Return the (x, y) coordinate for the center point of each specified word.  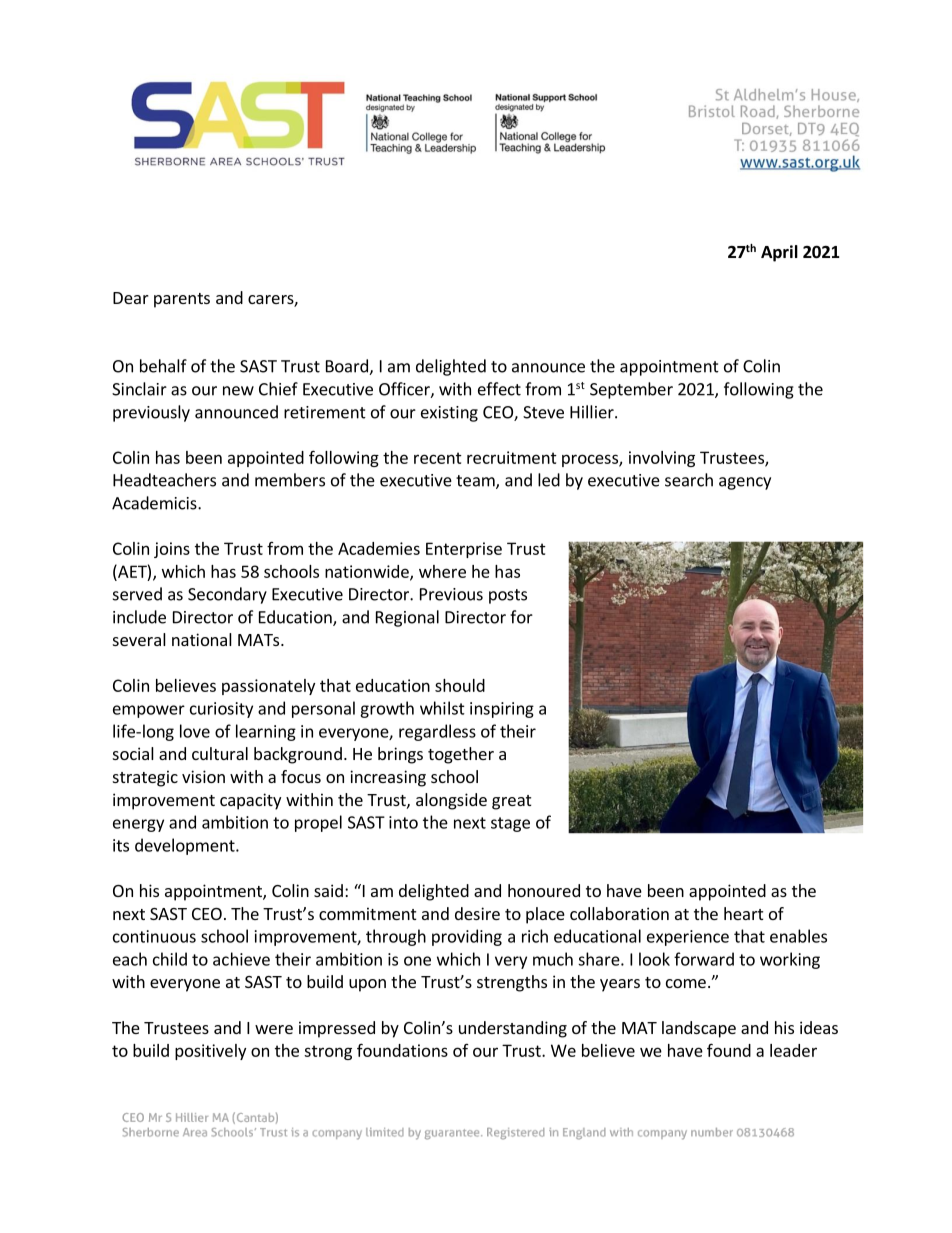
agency (745, 483)
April (779, 253)
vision (203, 776)
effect (499, 389)
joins (172, 550)
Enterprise (464, 550)
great (511, 802)
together (461, 755)
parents (182, 300)
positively (210, 1052)
